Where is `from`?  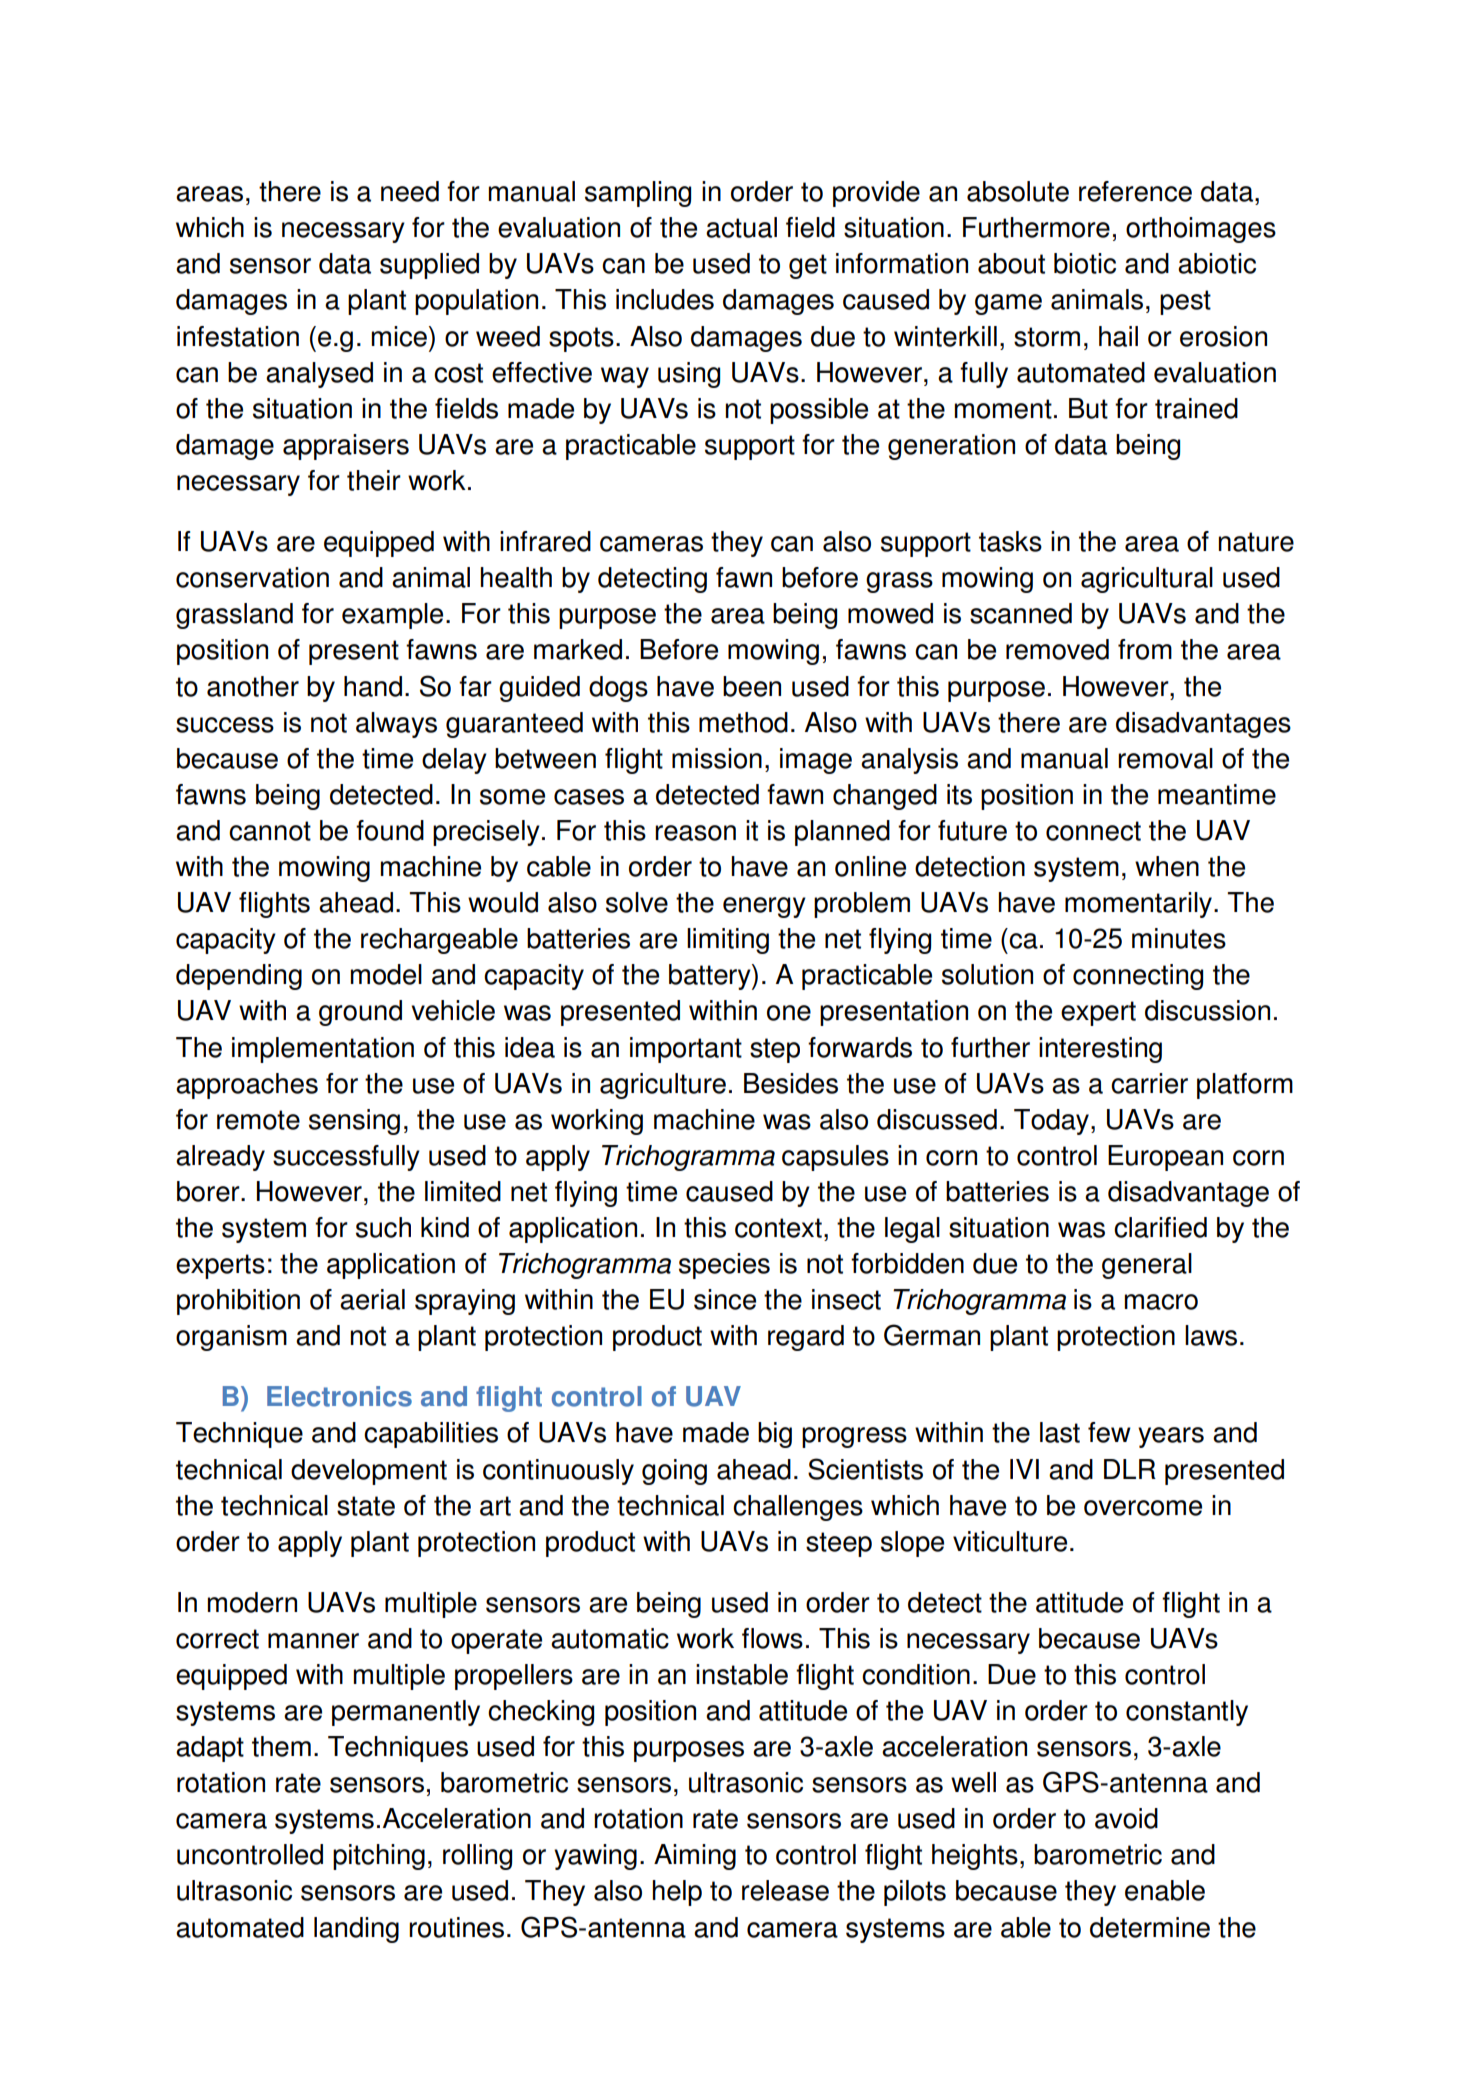
from is located at coordinates (1145, 649).
